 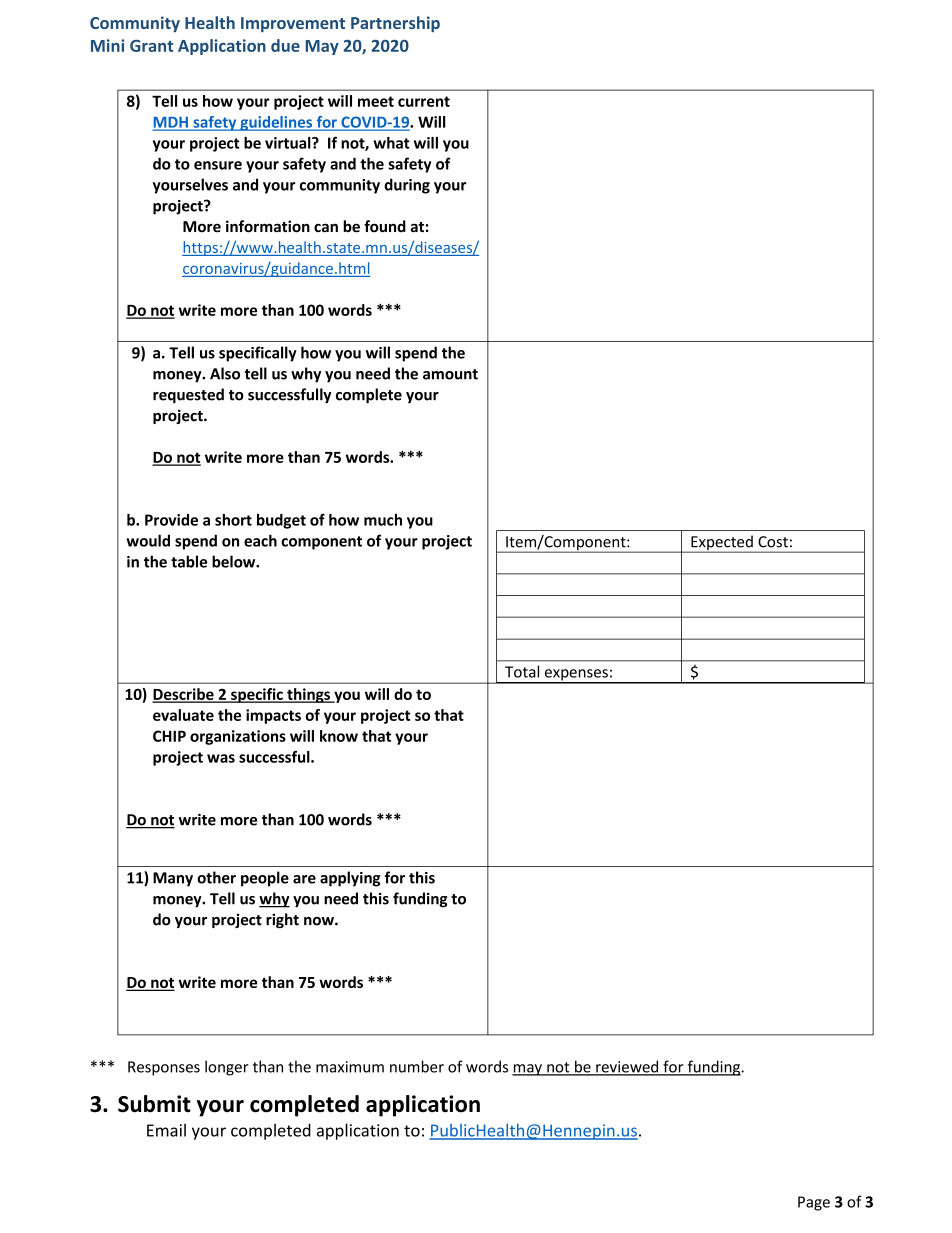 What do you see at coordinates (225, 373) in the screenshot?
I see `Also` at bounding box center [225, 373].
